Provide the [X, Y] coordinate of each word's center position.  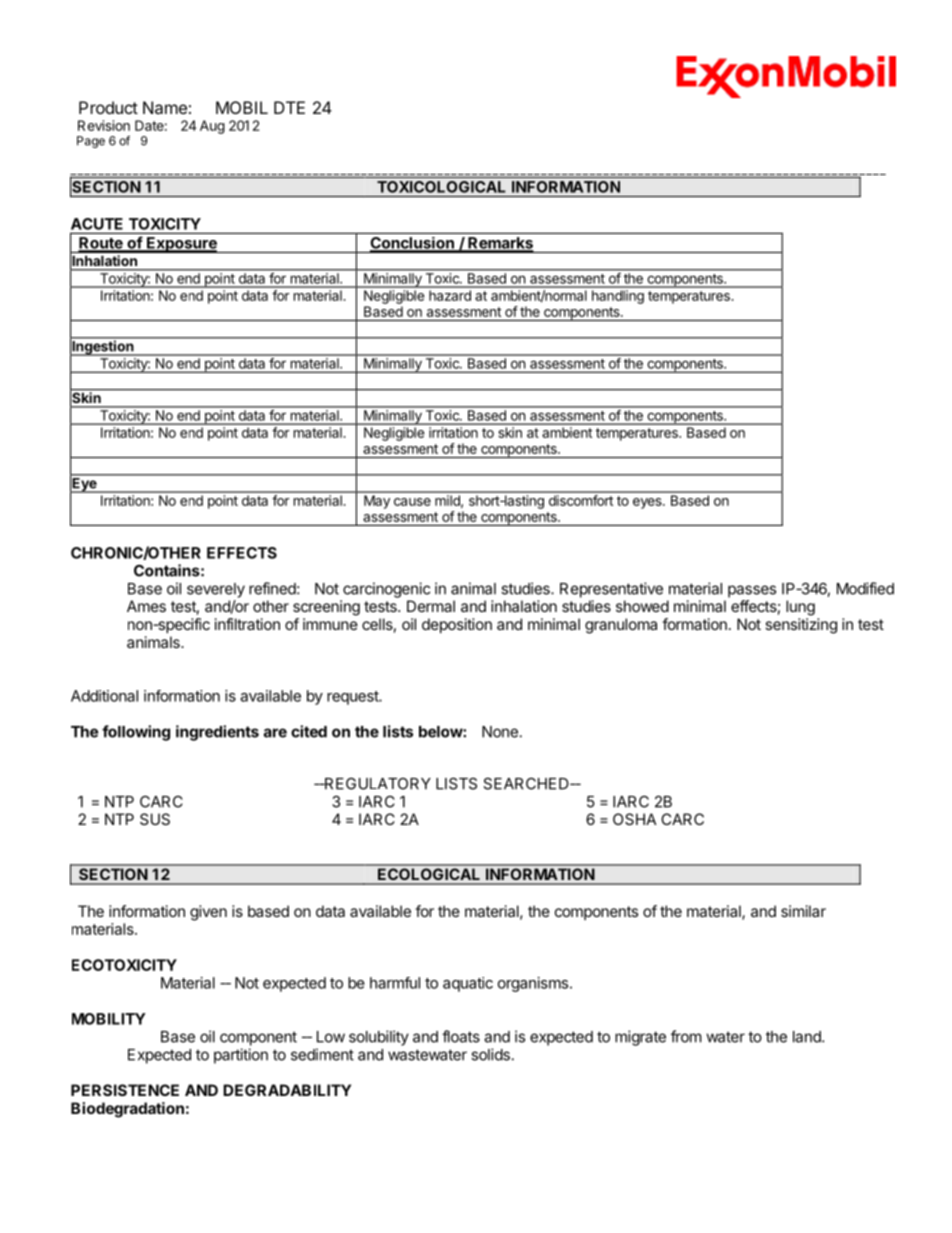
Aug [212, 127]
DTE [289, 107]
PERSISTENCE [125, 1090]
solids [490, 1054]
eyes [648, 503]
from [686, 1036]
